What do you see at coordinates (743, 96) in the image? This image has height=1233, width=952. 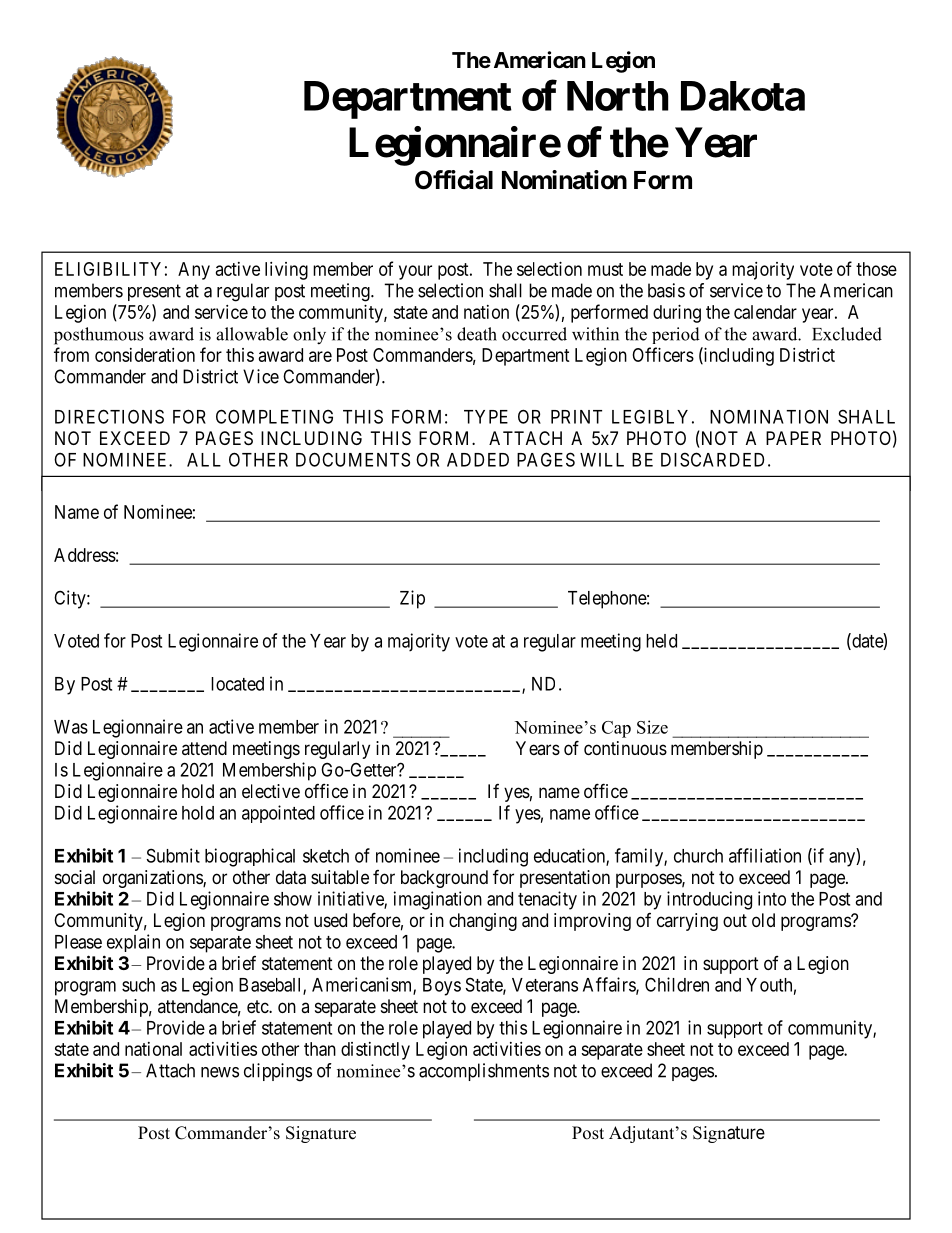 I see `Dakota` at bounding box center [743, 96].
